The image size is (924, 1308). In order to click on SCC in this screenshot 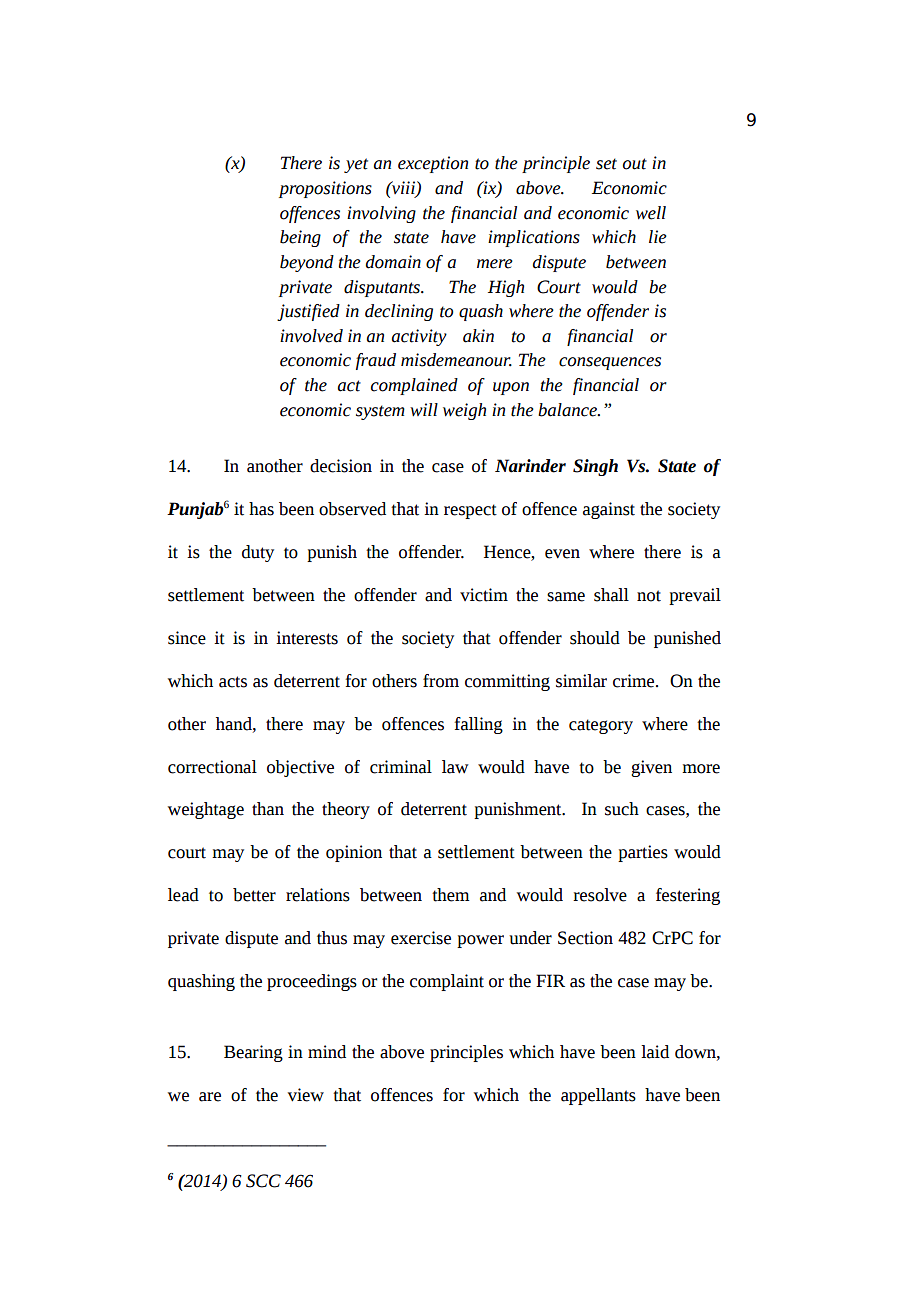, I will do `click(263, 1181)`.
